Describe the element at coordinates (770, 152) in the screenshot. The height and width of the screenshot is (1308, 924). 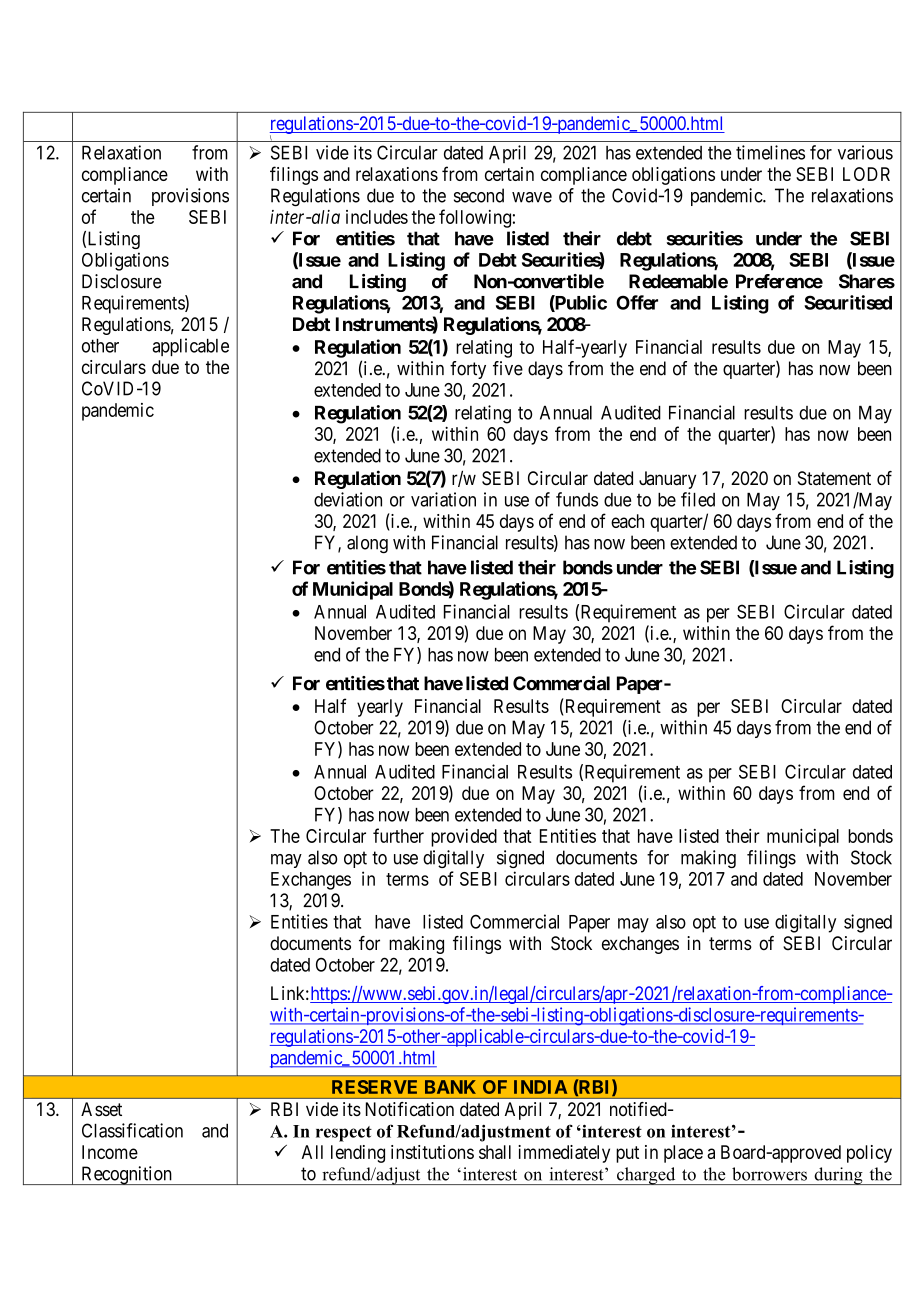
I see `timelines` at that location.
